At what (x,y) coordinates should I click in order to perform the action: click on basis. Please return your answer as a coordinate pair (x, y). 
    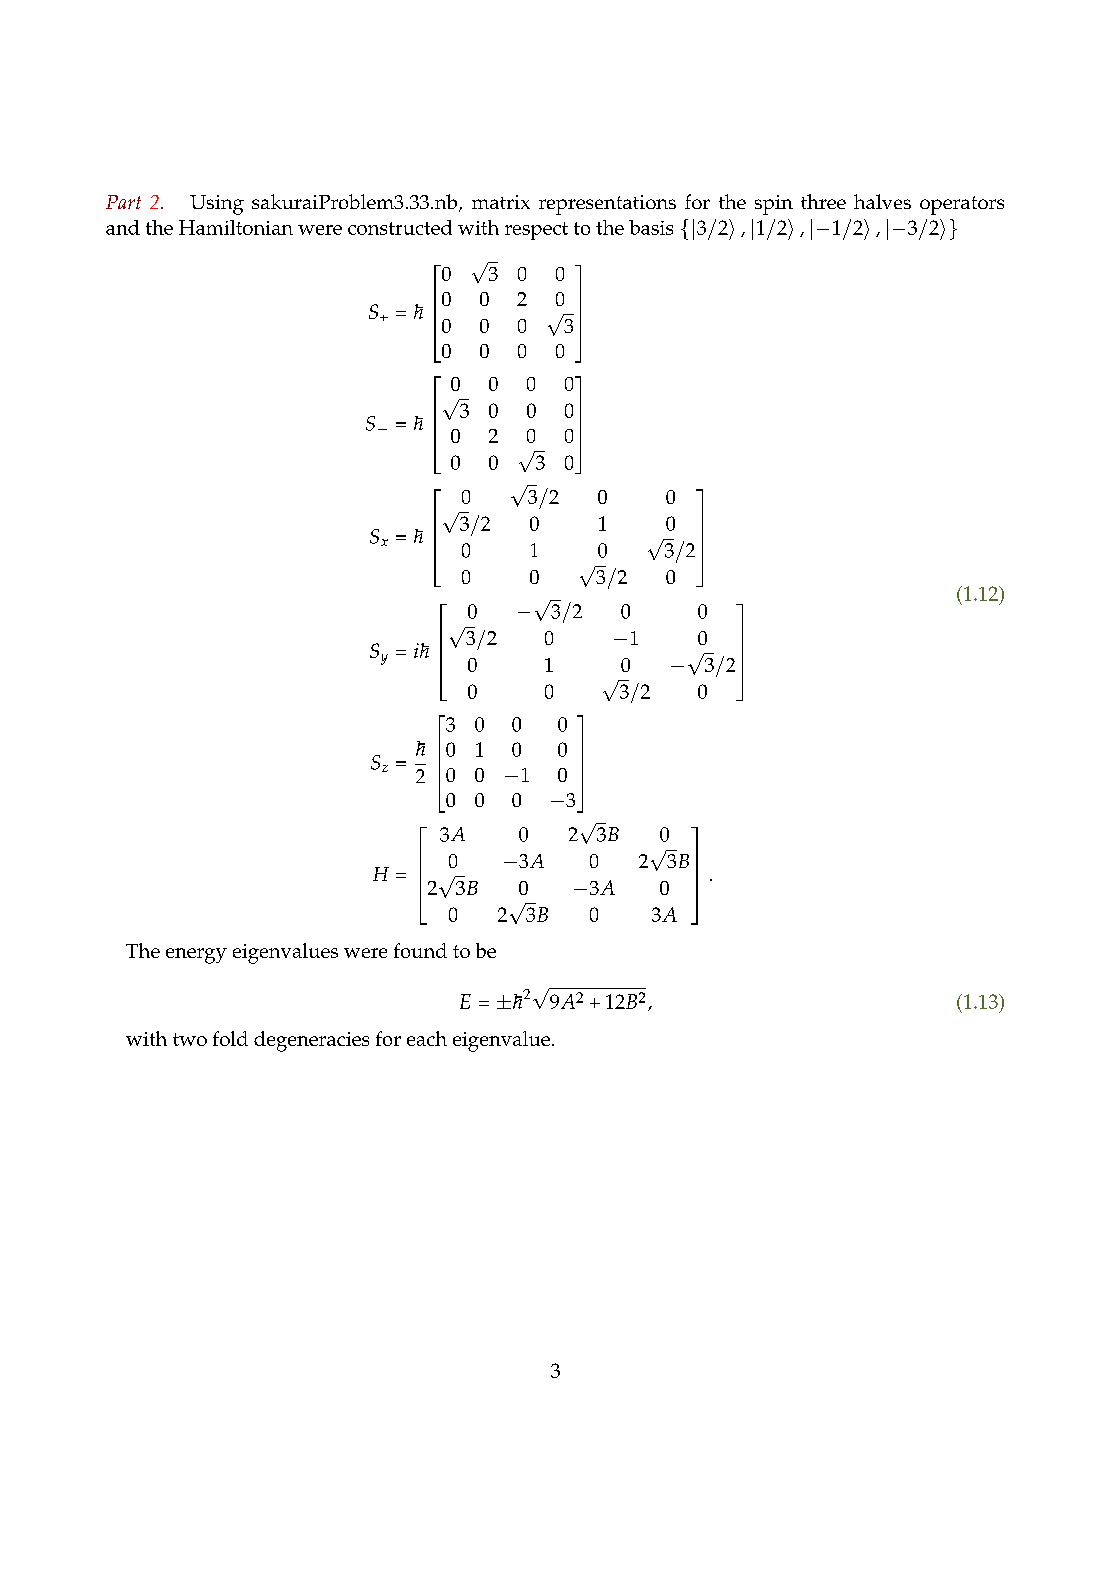
    Looking at the image, I should click on (651, 227).
